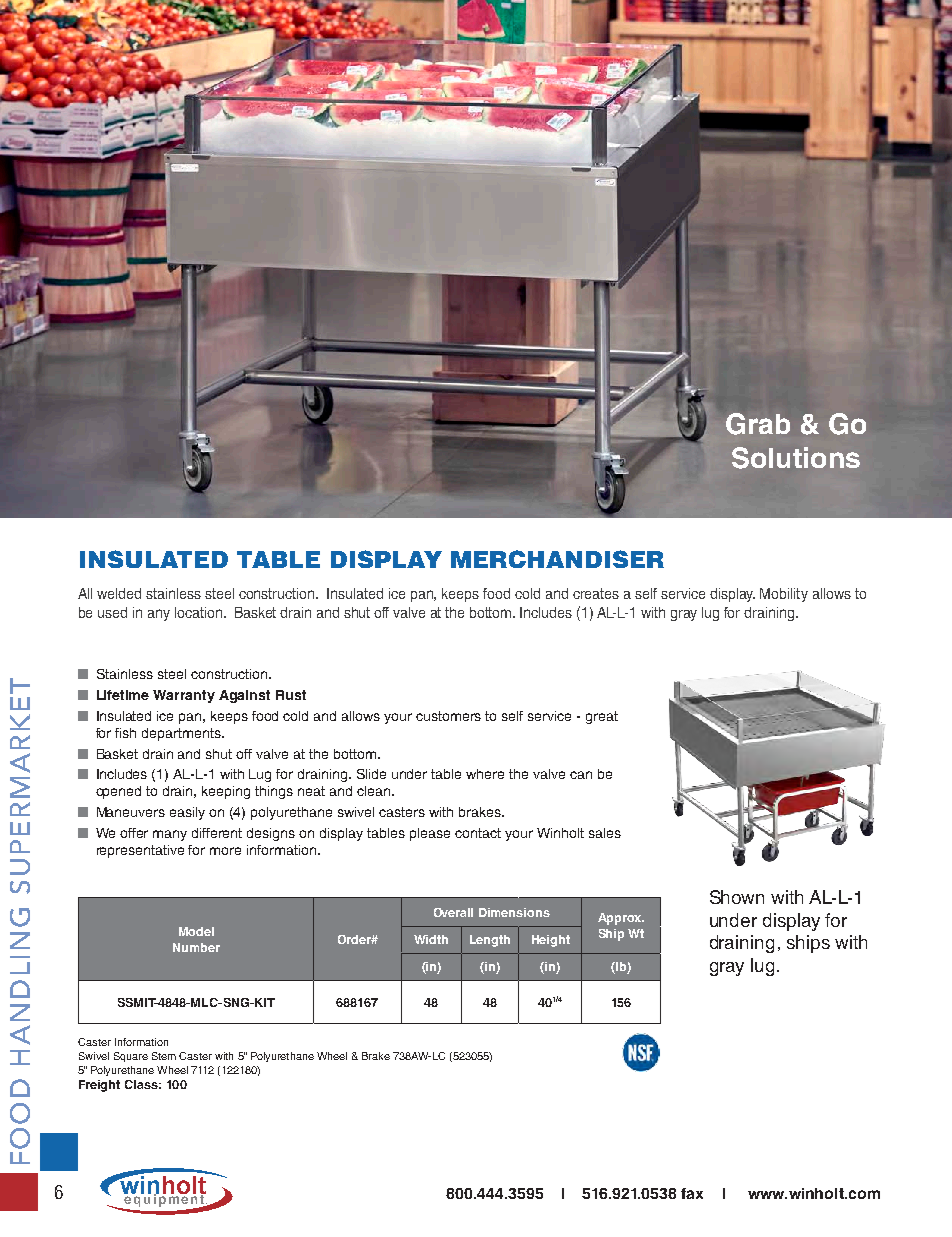 This screenshot has height=1237, width=952. What do you see at coordinates (596, 593) in the screenshot?
I see `creates` at bounding box center [596, 593].
